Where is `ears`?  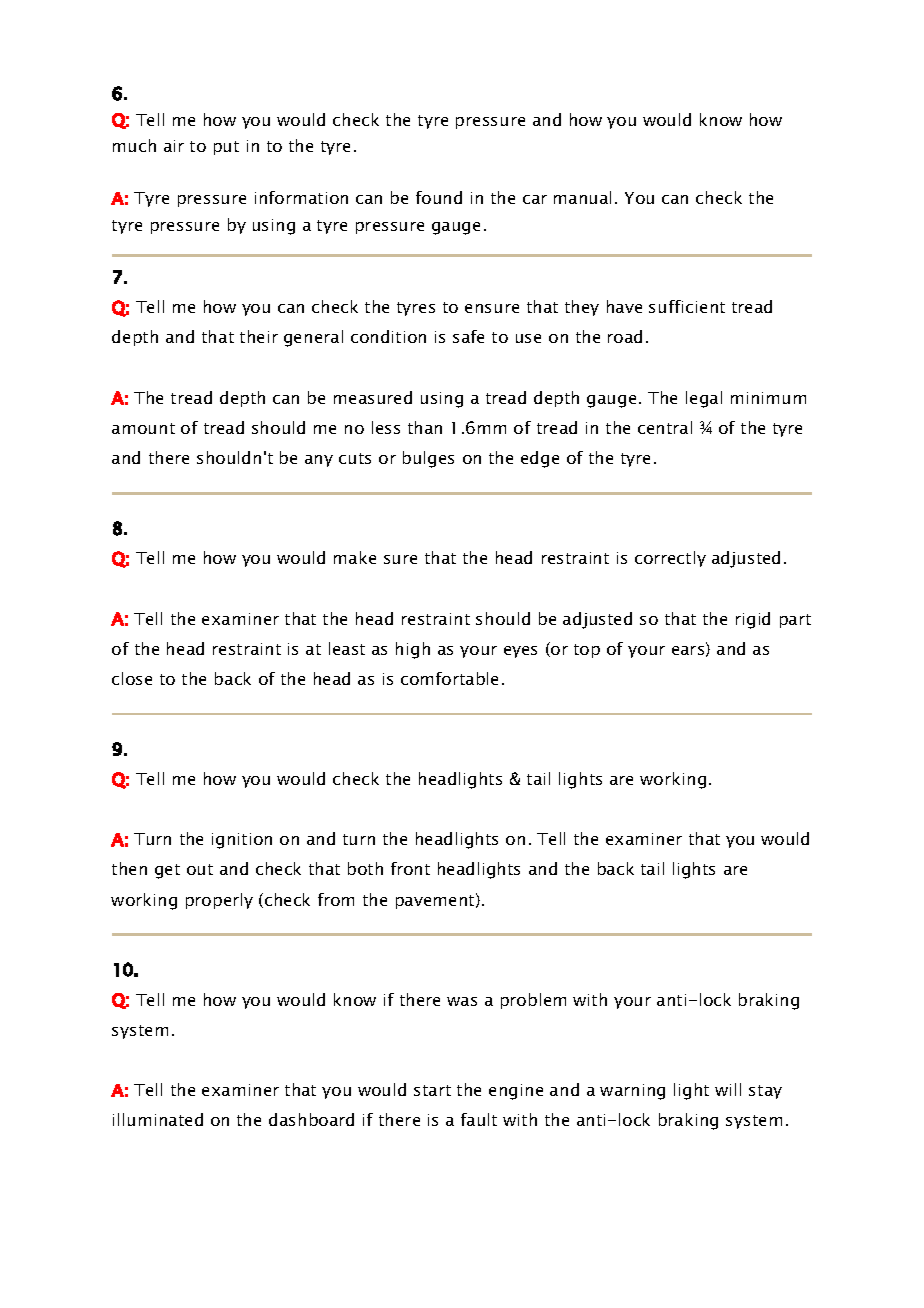
ears is located at coordinates (689, 651).
